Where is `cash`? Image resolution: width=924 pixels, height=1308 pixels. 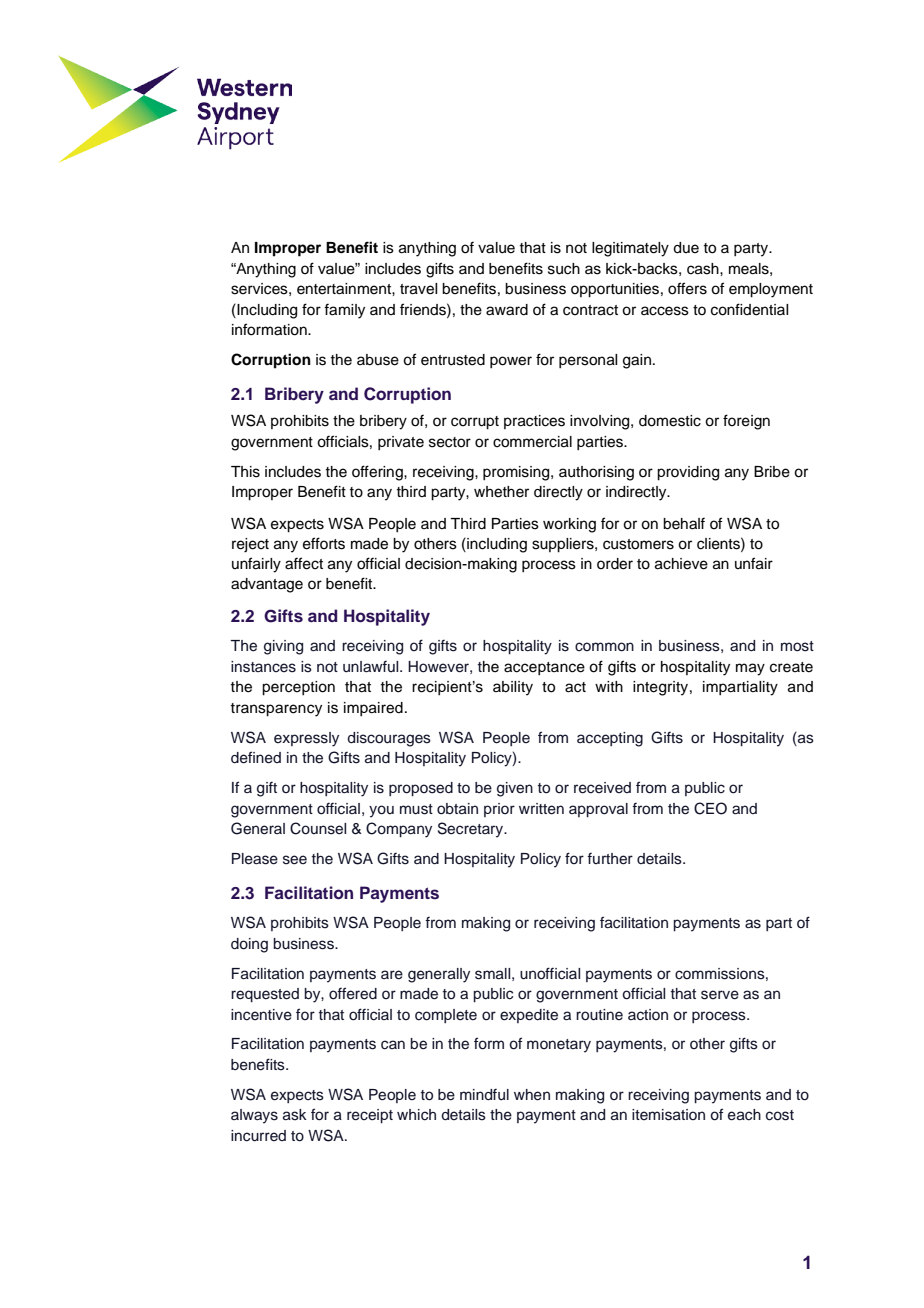
cash is located at coordinates (704, 269).
